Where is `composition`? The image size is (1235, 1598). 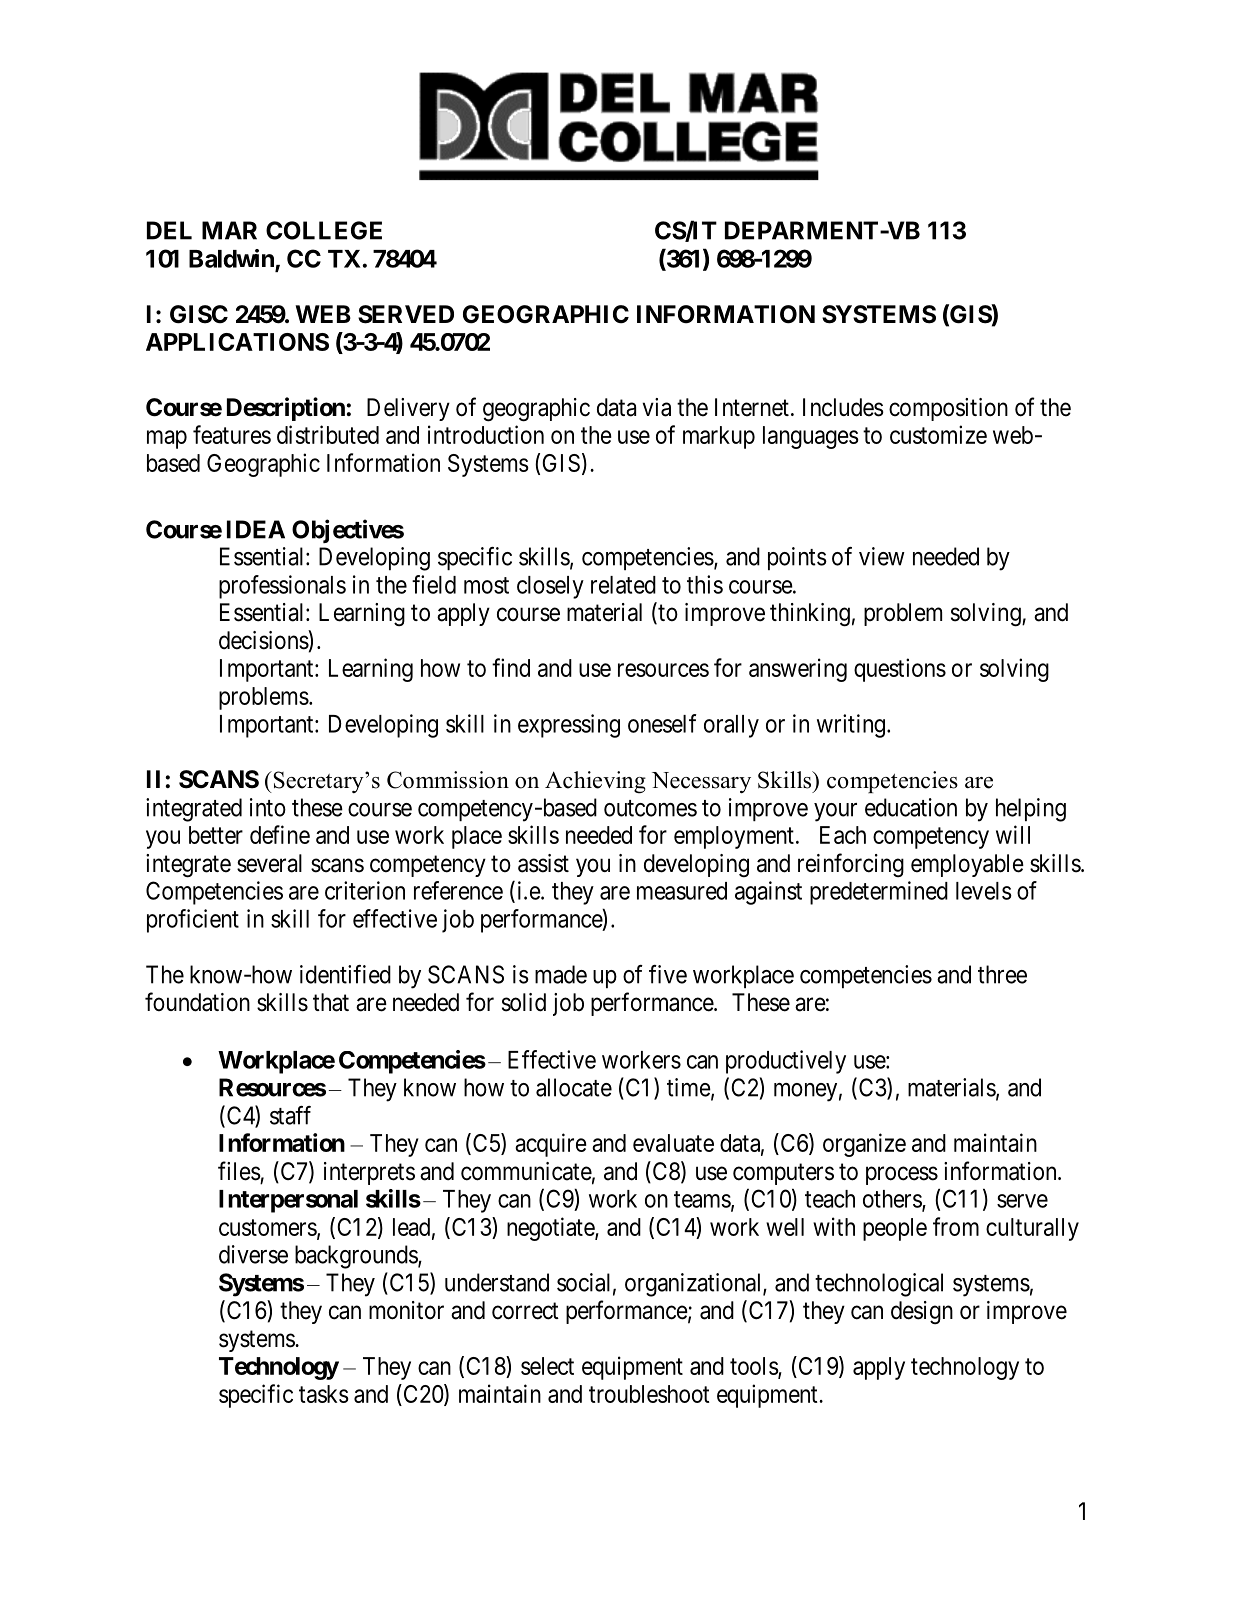
composition is located at coordinates (948, 409).
